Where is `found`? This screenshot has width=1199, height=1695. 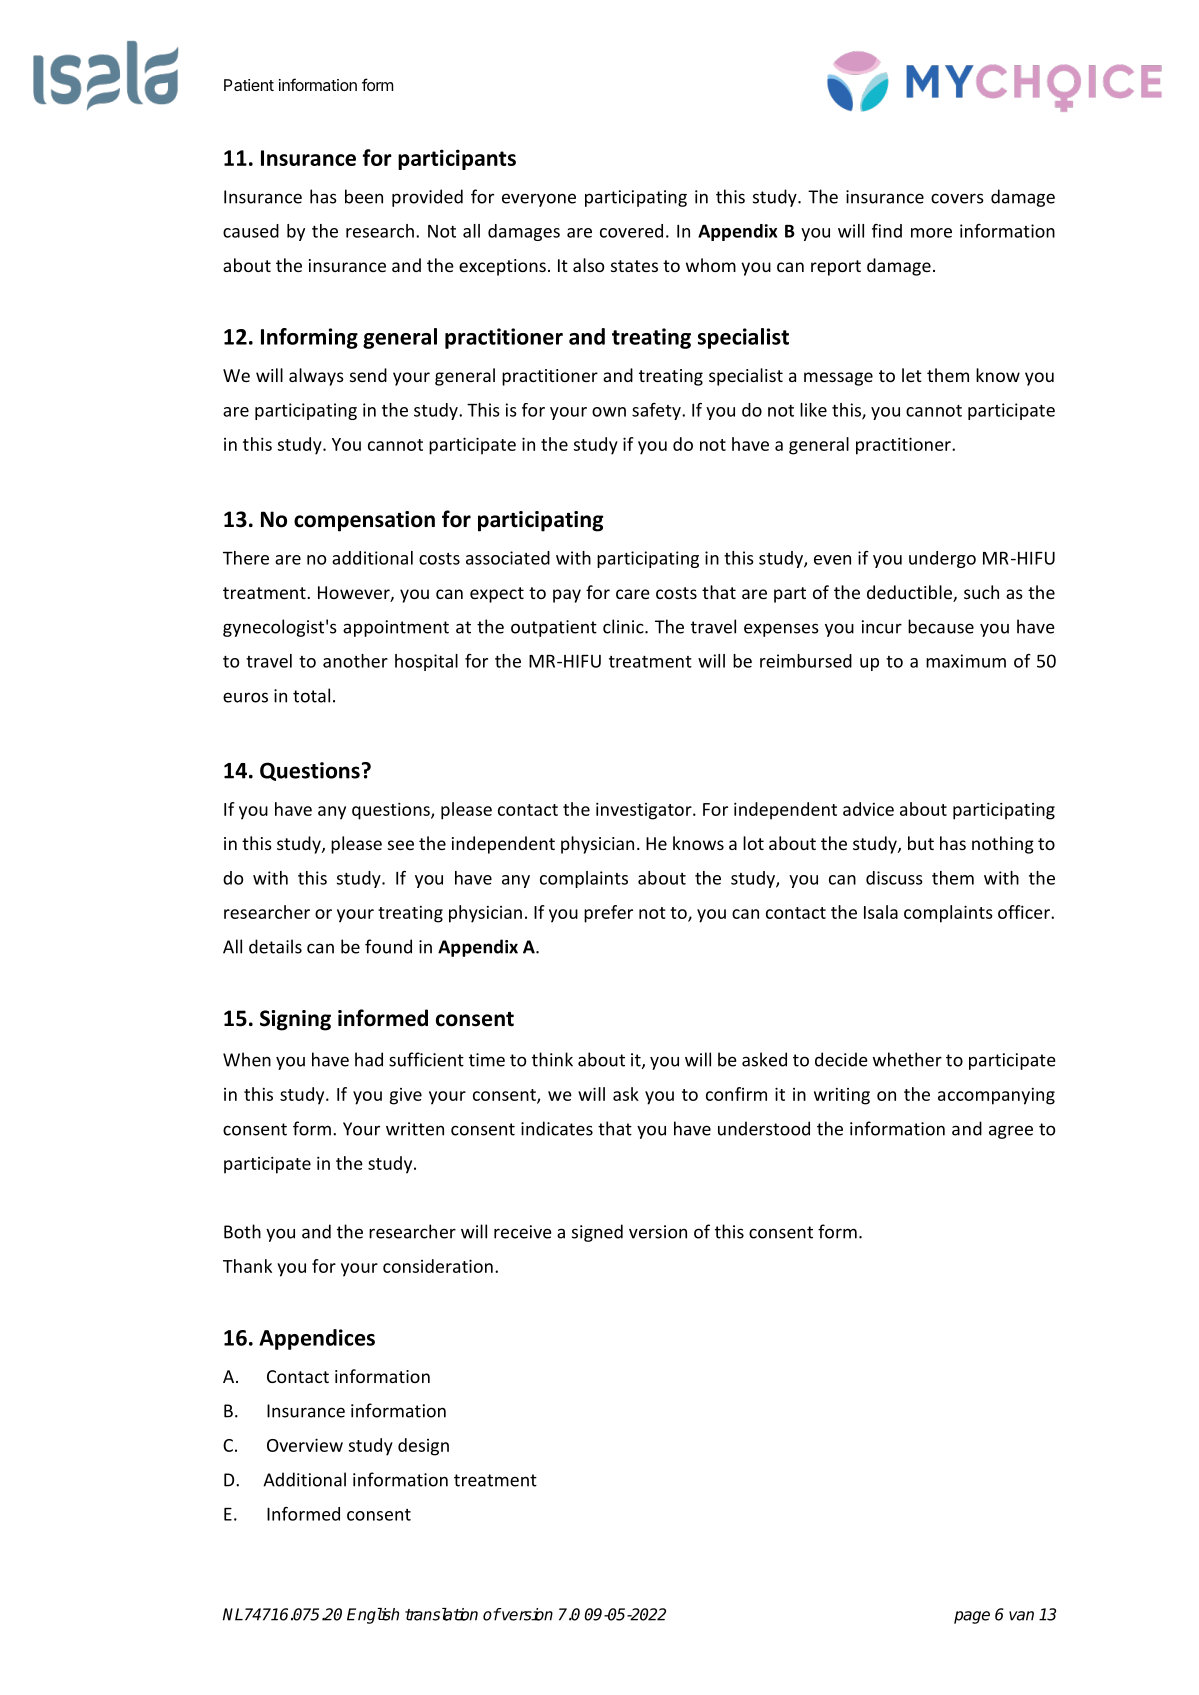 found is located at coordinates (388, 946).
